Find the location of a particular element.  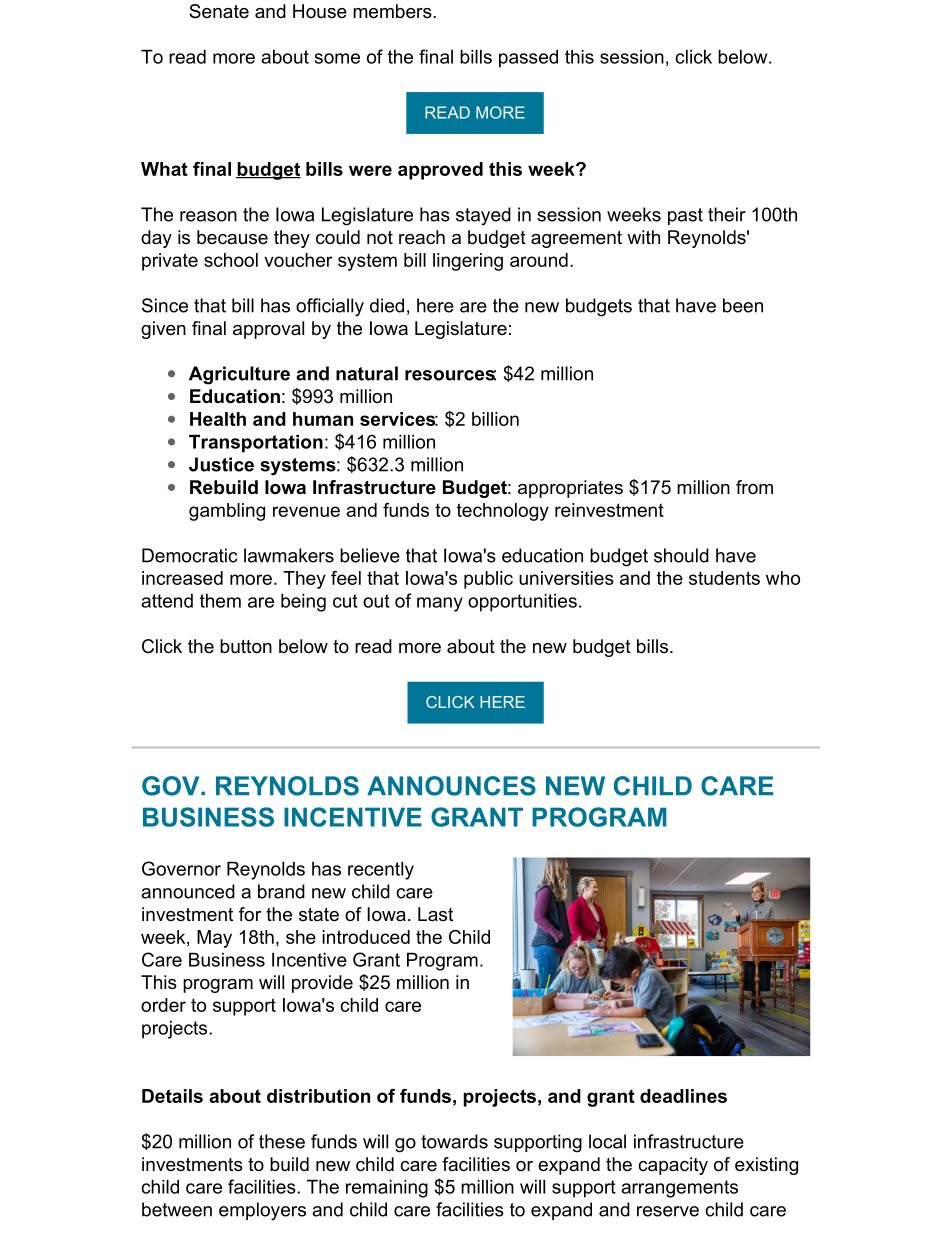

Governor is located at coordinates (181, 868).
